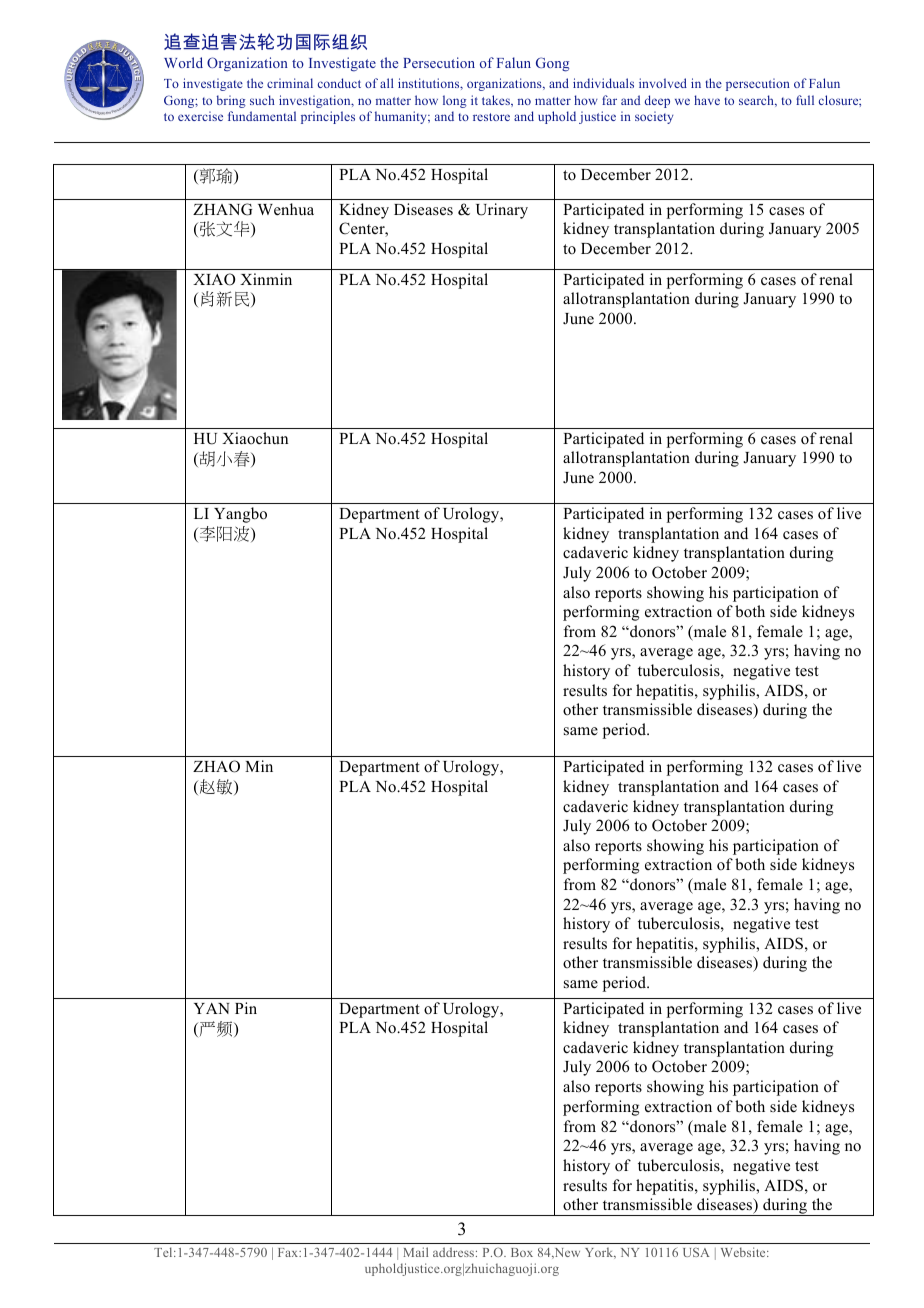  What do you see at coordinates (497, 100) in the screenshot?
I see `takes` at bounding box center [497, 100].
